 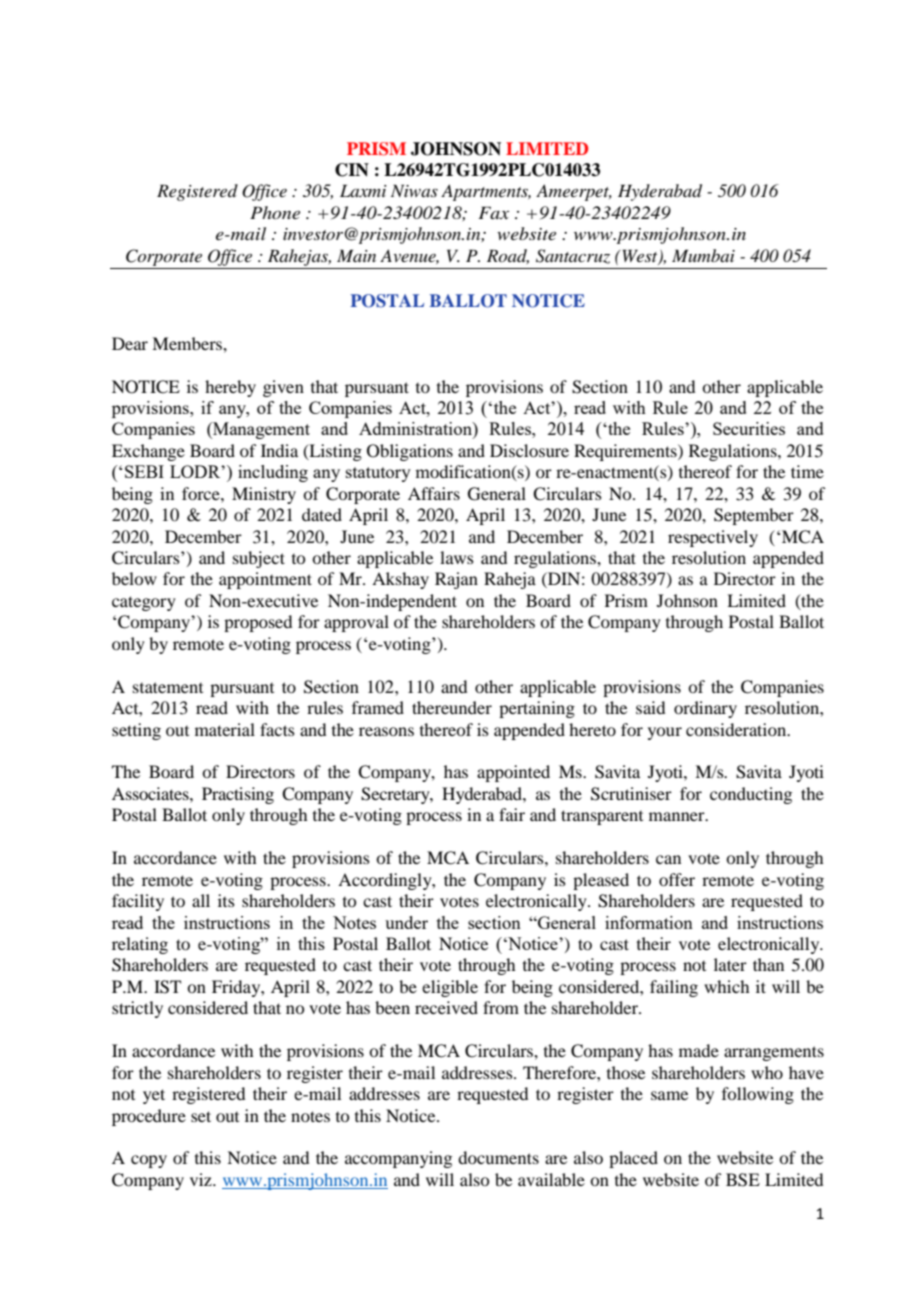 What do you see at coordinates (275, 213) in the screenshot?
I see `Phone` at bounding box center [275, 213].
